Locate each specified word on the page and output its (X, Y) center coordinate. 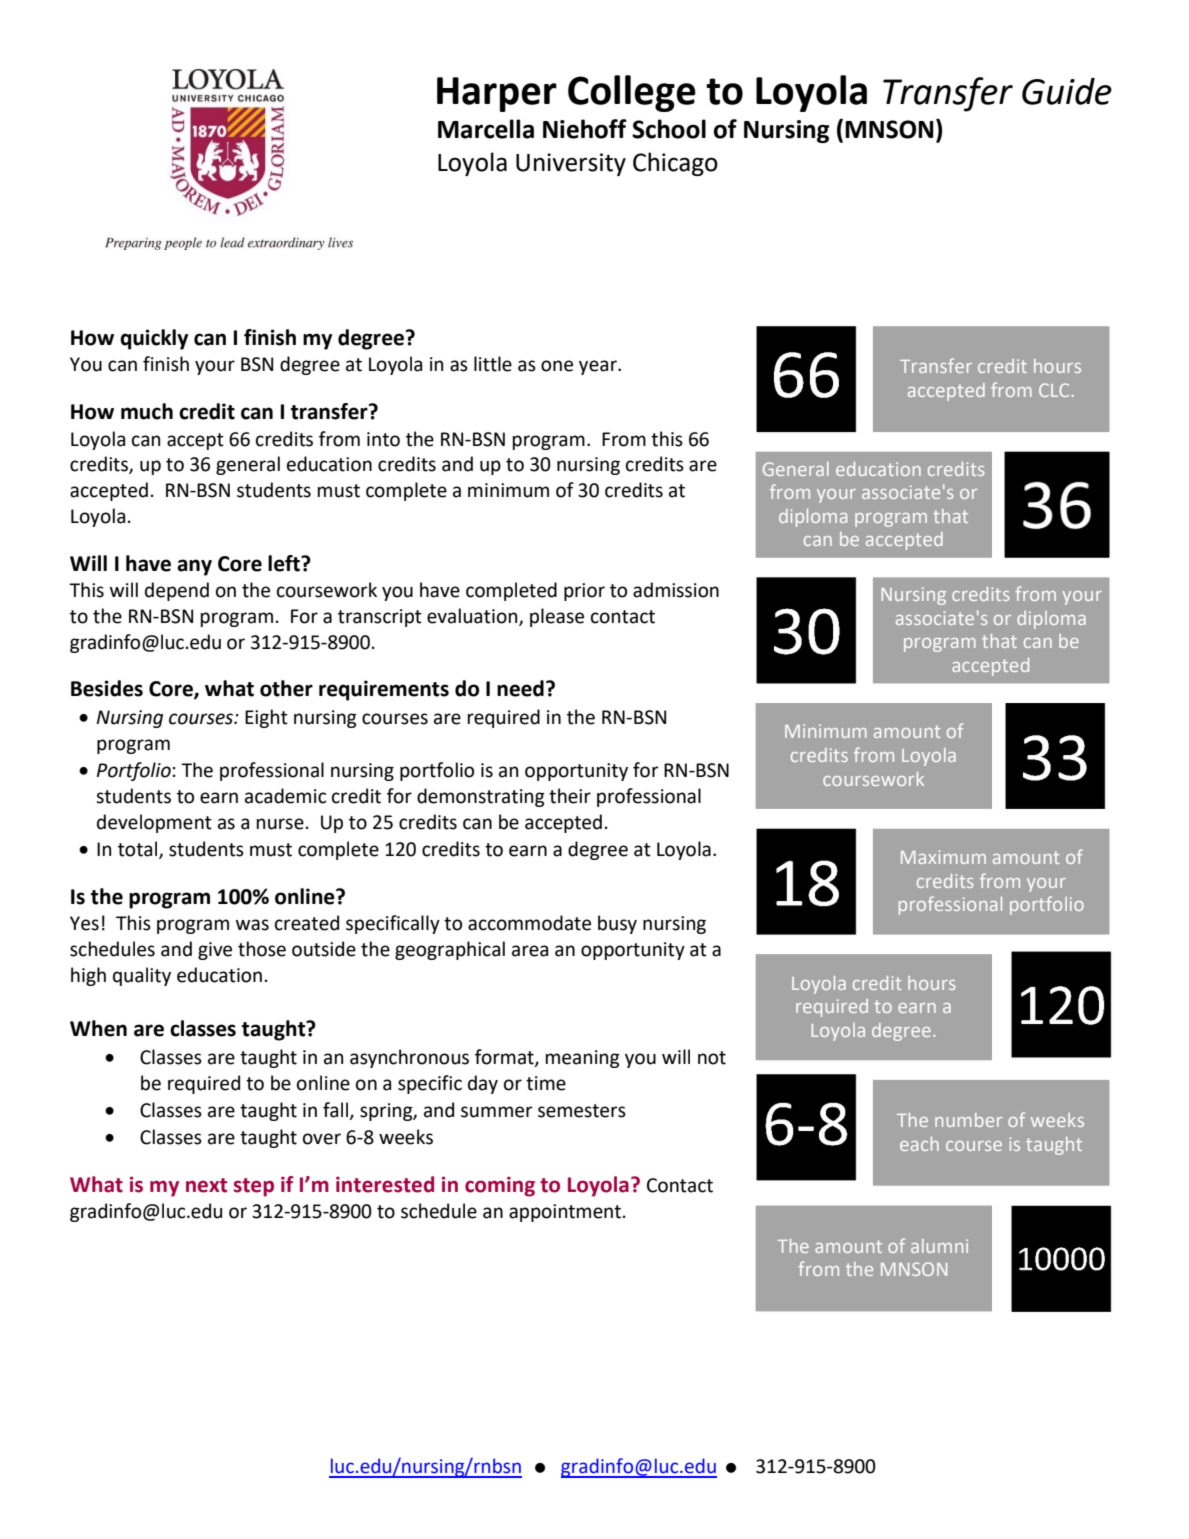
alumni (939, 1246)
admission (676, 590)
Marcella (486, 129)
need (520, 688)
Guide (1067, 91)
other (286, 688)
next (206, 1185)
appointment (565, 1213)
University (571, 164)
